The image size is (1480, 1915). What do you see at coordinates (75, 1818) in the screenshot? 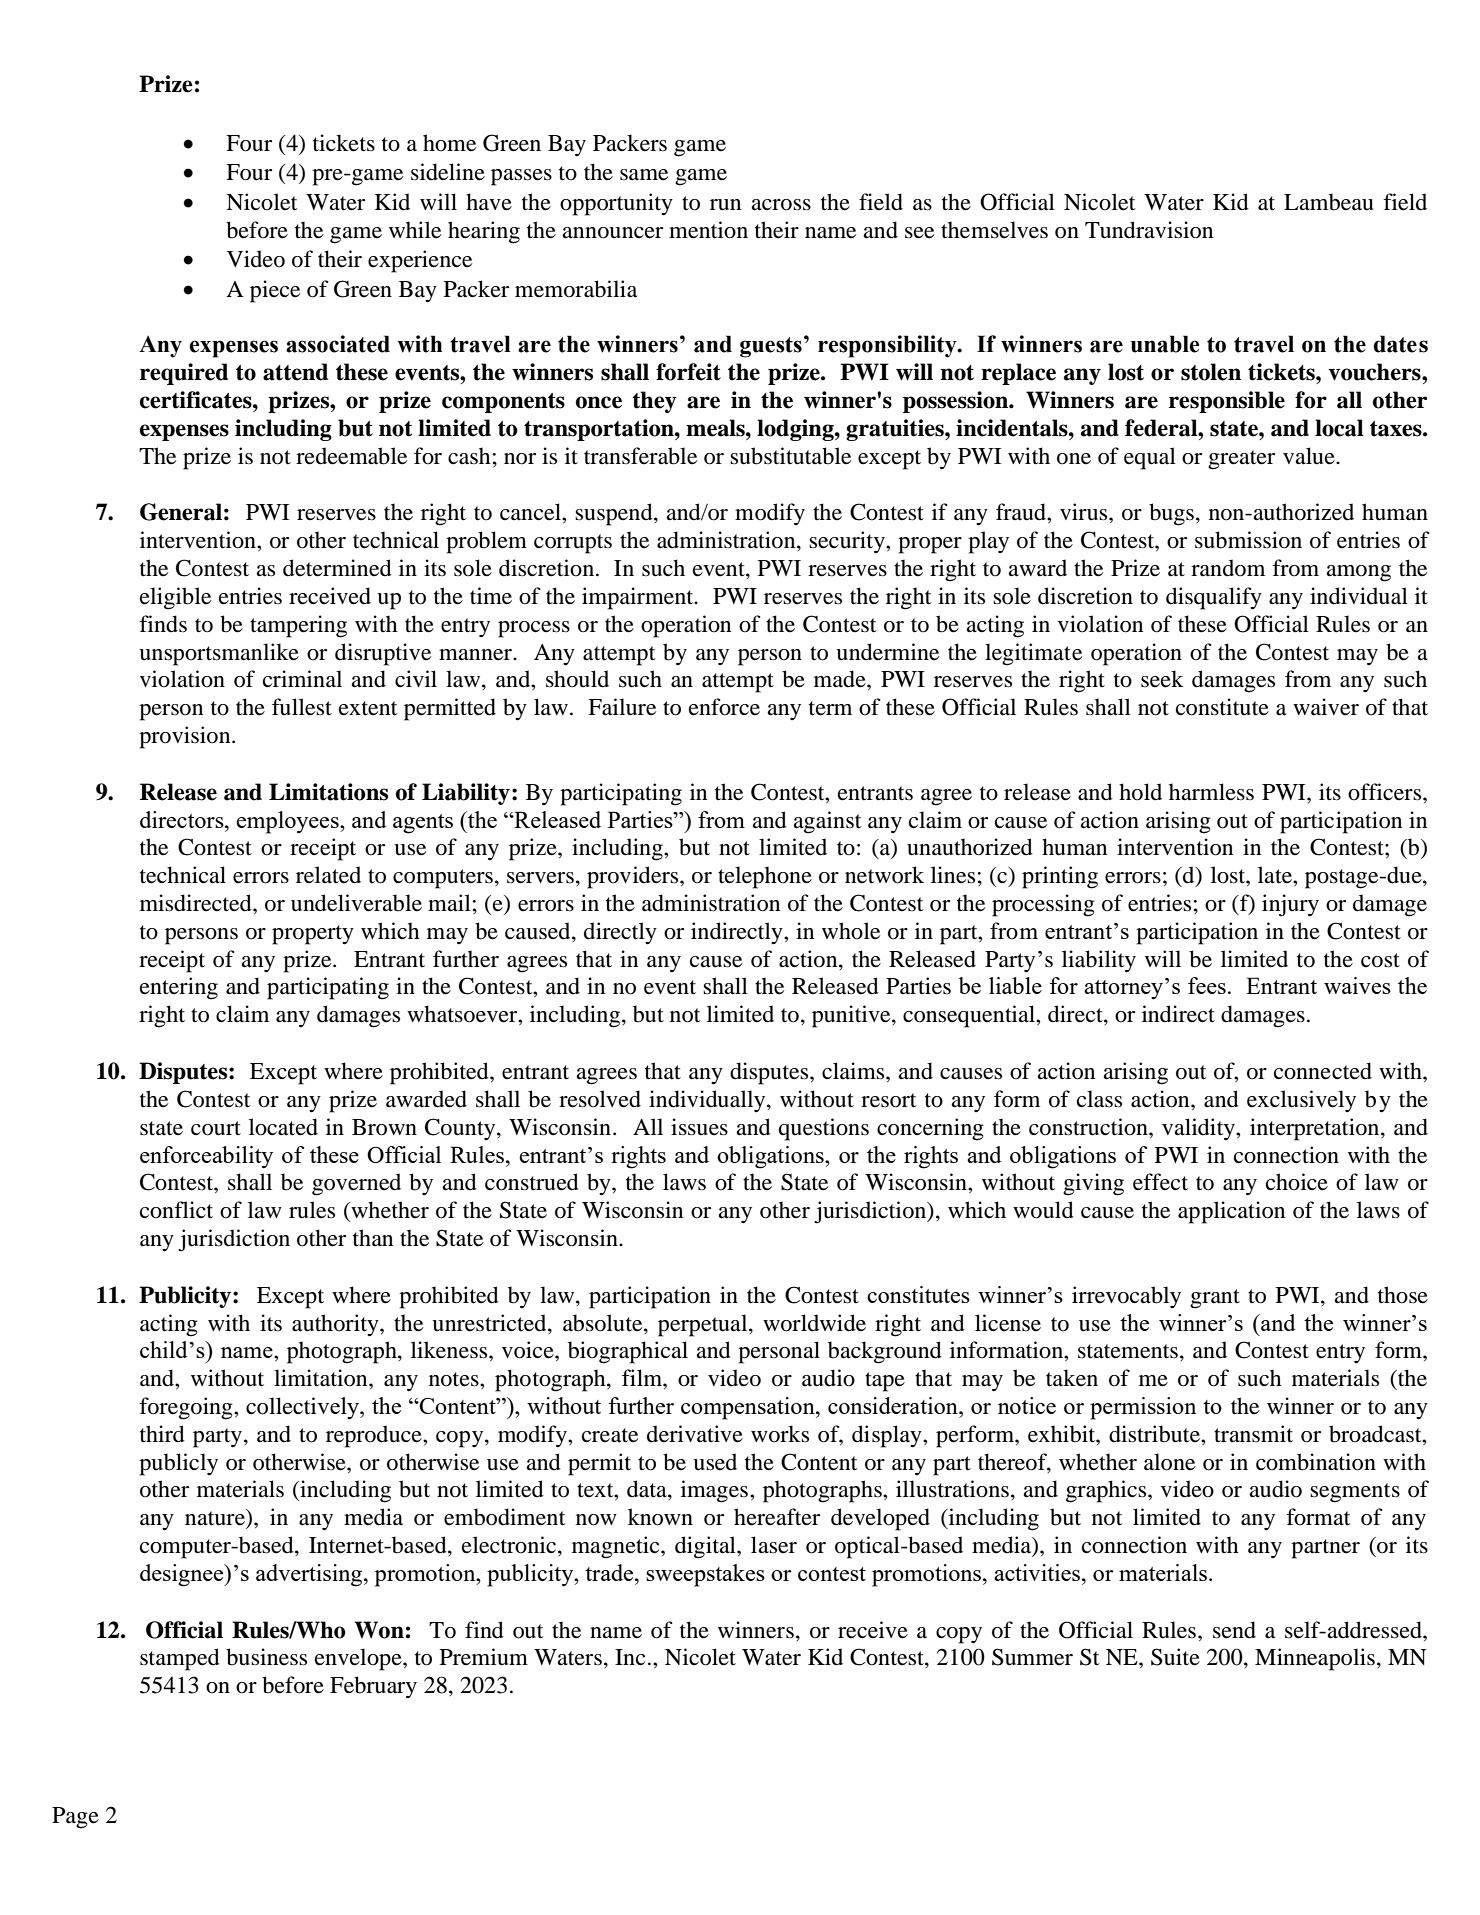
I see `Page` at bounding box center [75, 1818].
